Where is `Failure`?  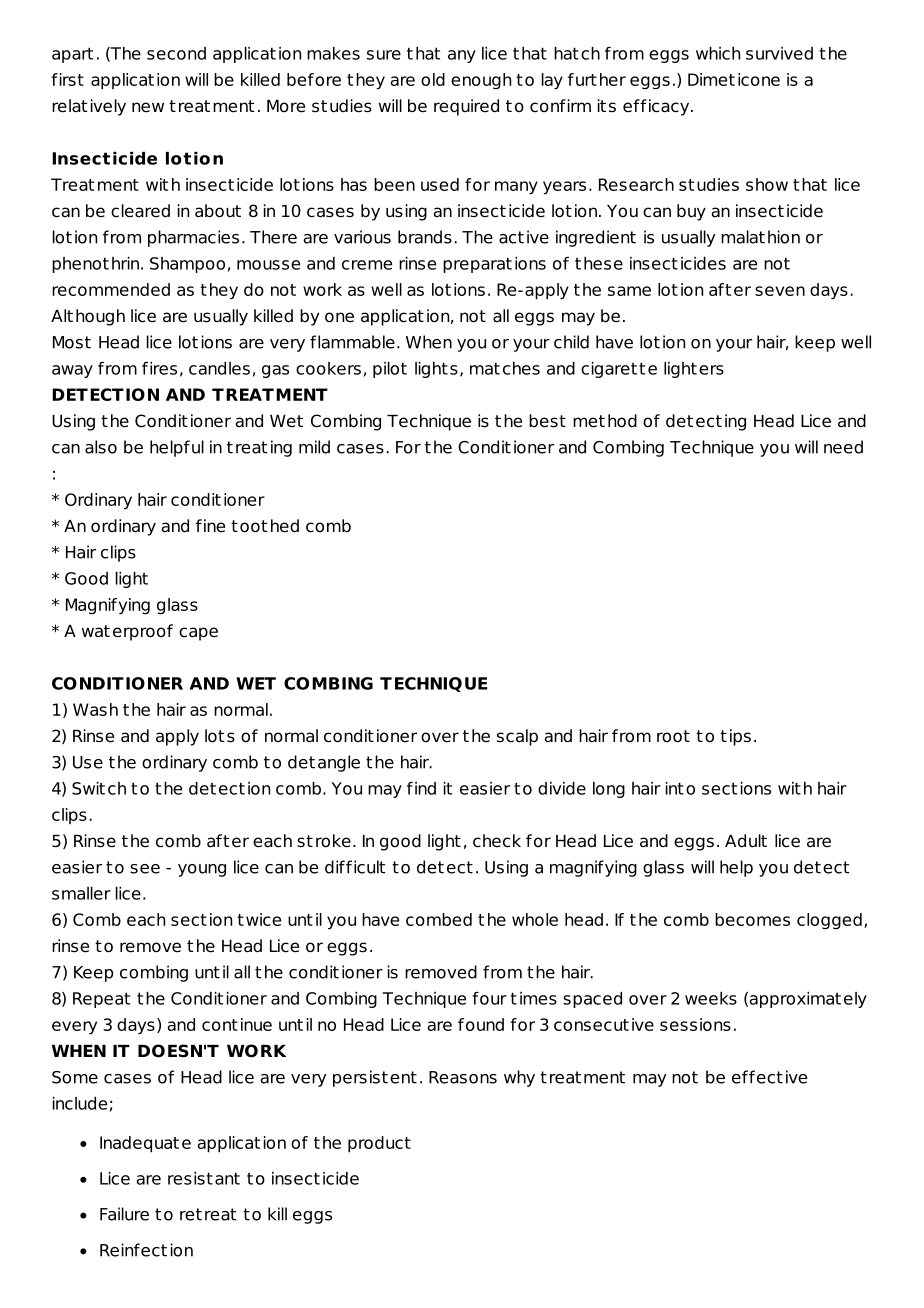 Failure is located at coordinates (124, 1214).
